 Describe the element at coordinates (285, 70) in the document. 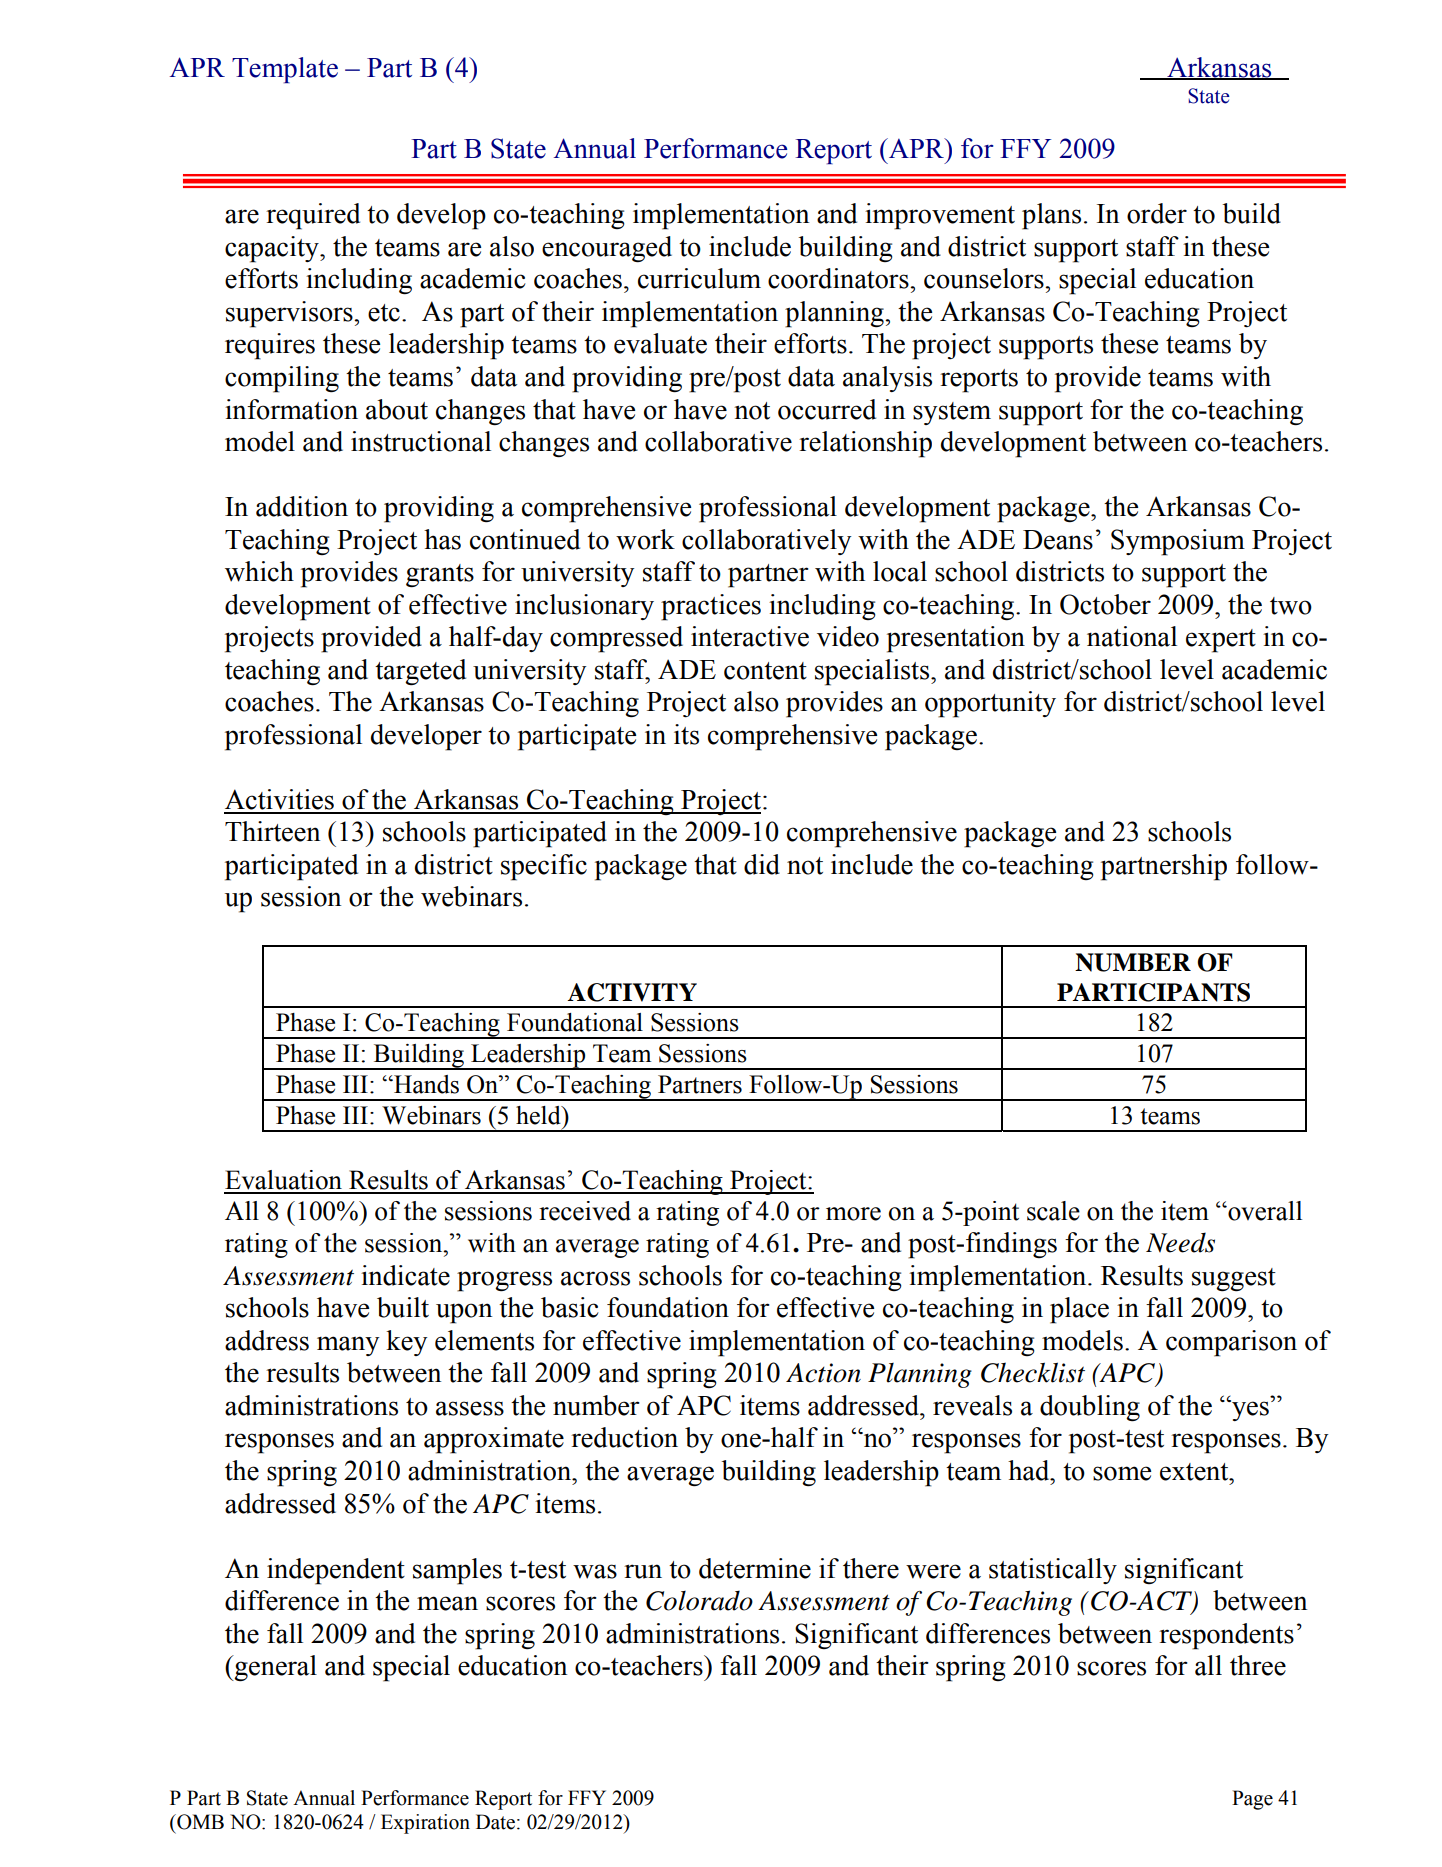

I see `Template` at that location.
